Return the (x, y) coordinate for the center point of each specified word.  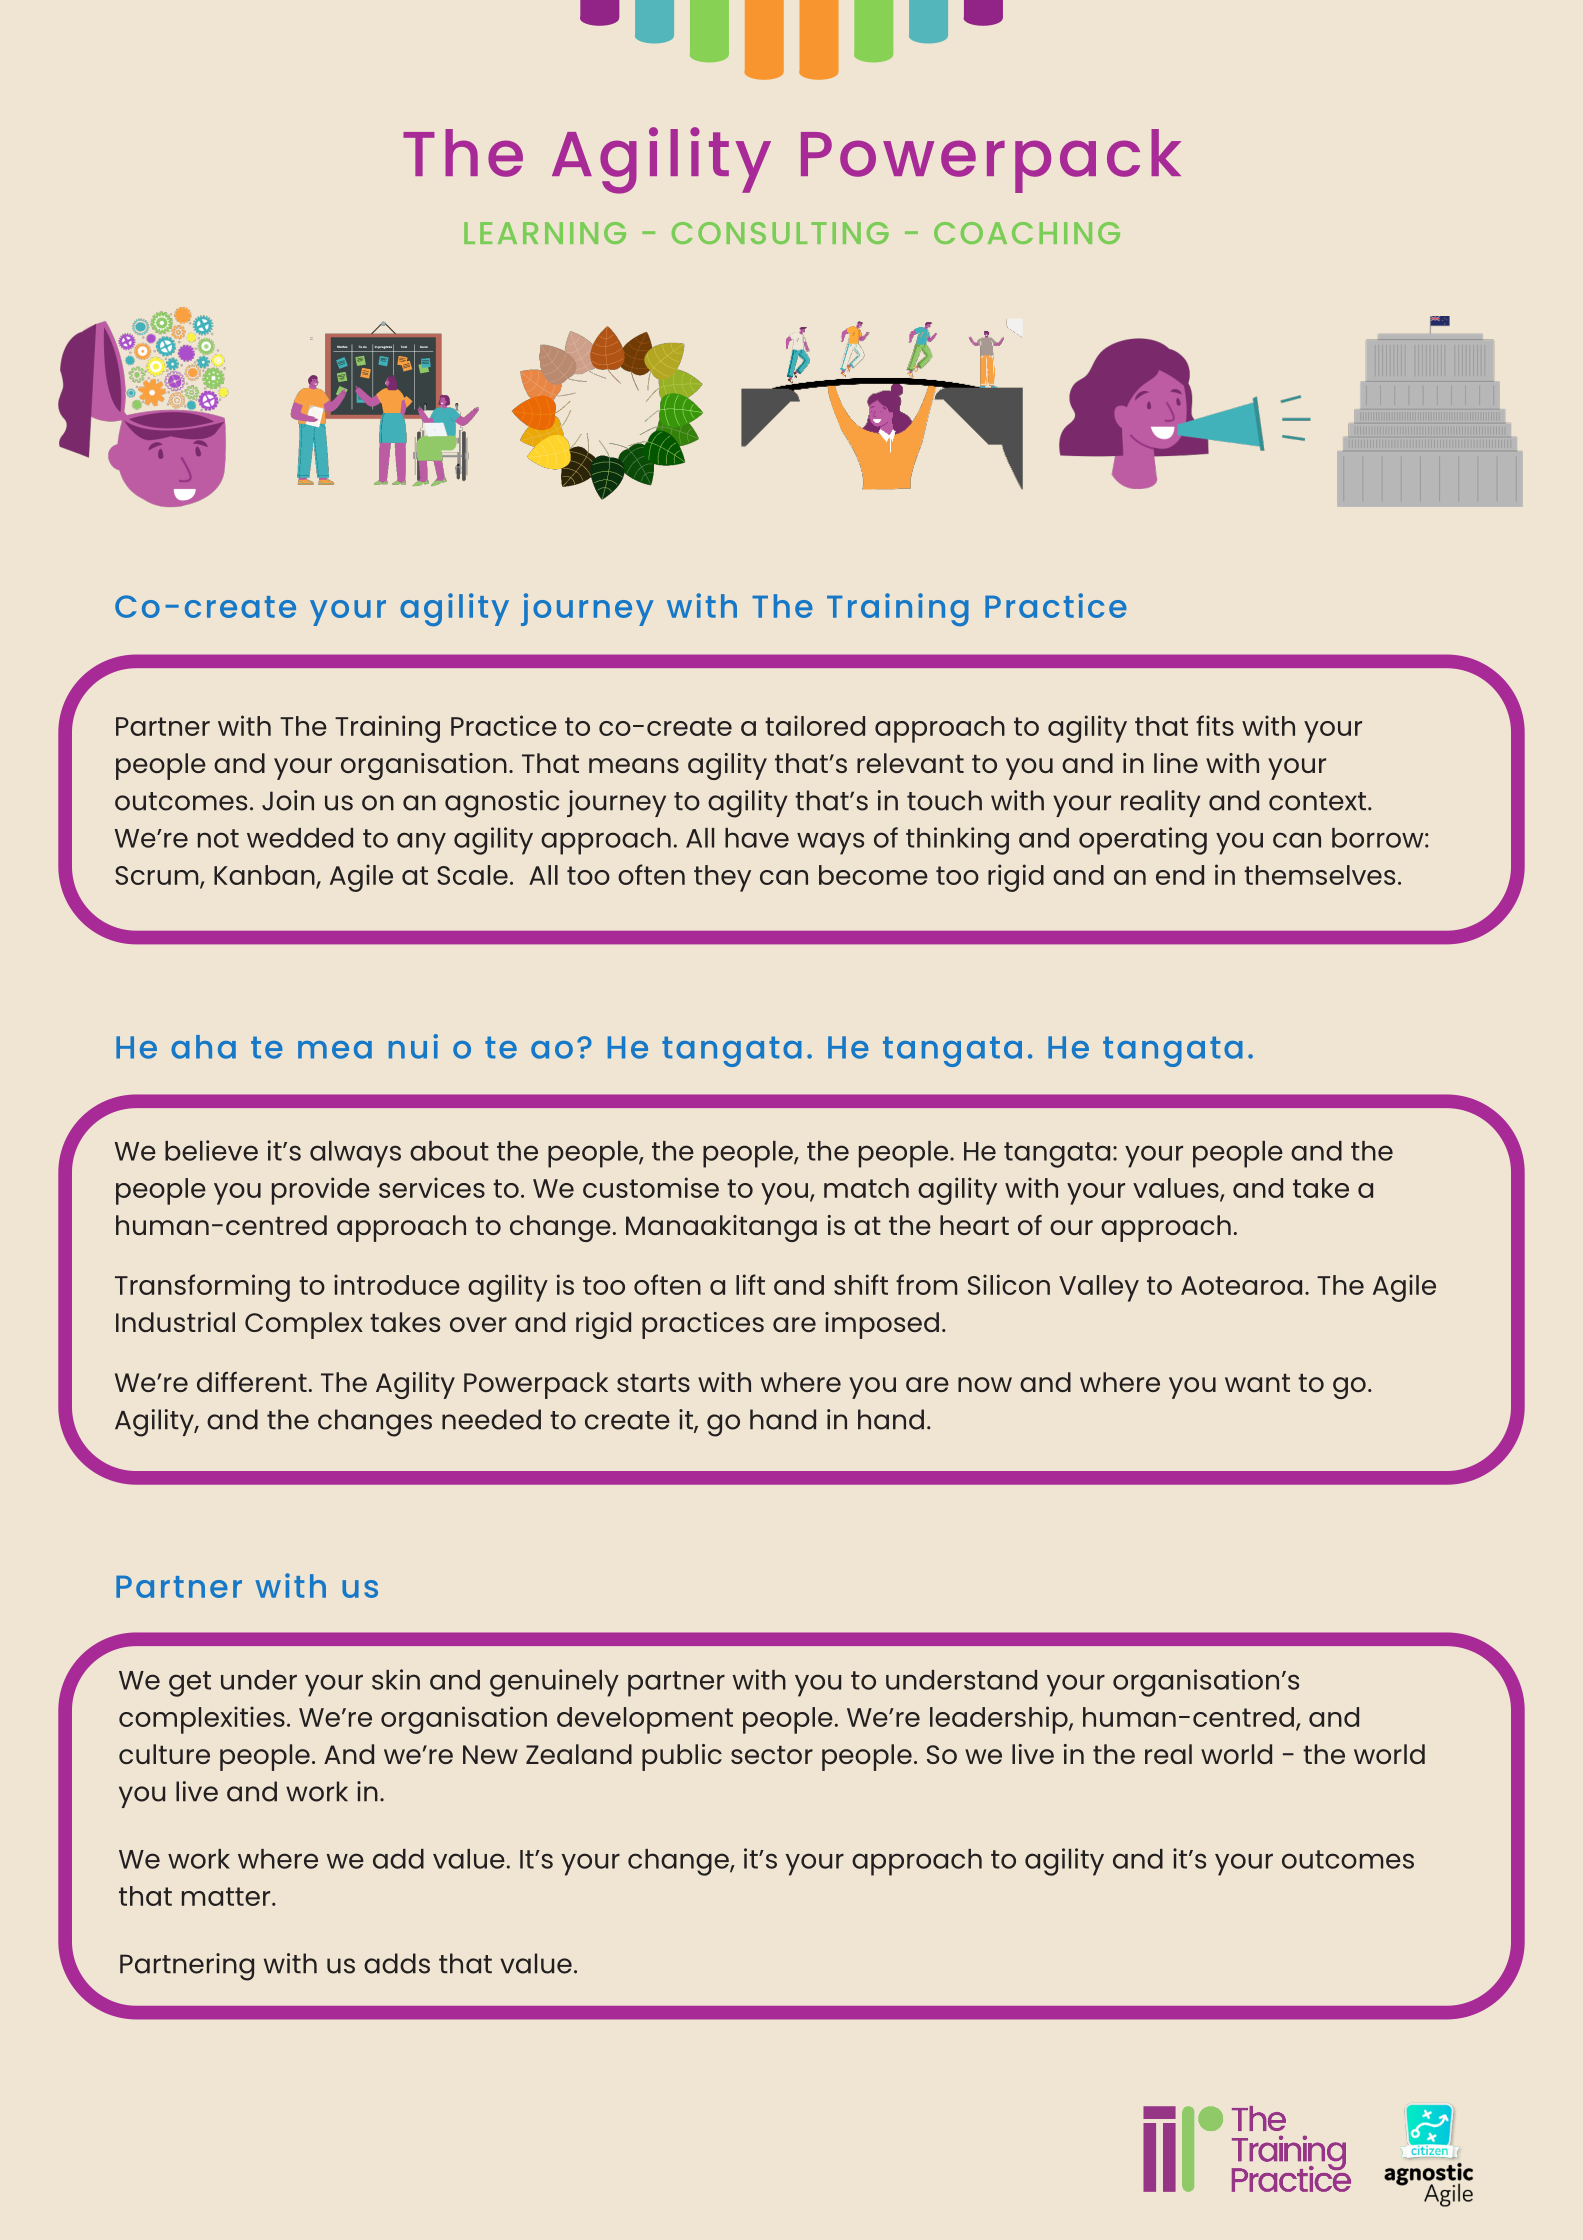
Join (288, 800)
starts (653, 1383)
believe (211, 1150)
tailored (815, 725)
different (252, 1381)
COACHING (1027, 233)
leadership (1000, 1720)
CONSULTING (780, 233)
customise (651, 1187)
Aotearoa (1241, 1285)
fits (1215, 725)
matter (227, 1896)
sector (772, 1755)
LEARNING (545, 233)
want (1257, 1383)
